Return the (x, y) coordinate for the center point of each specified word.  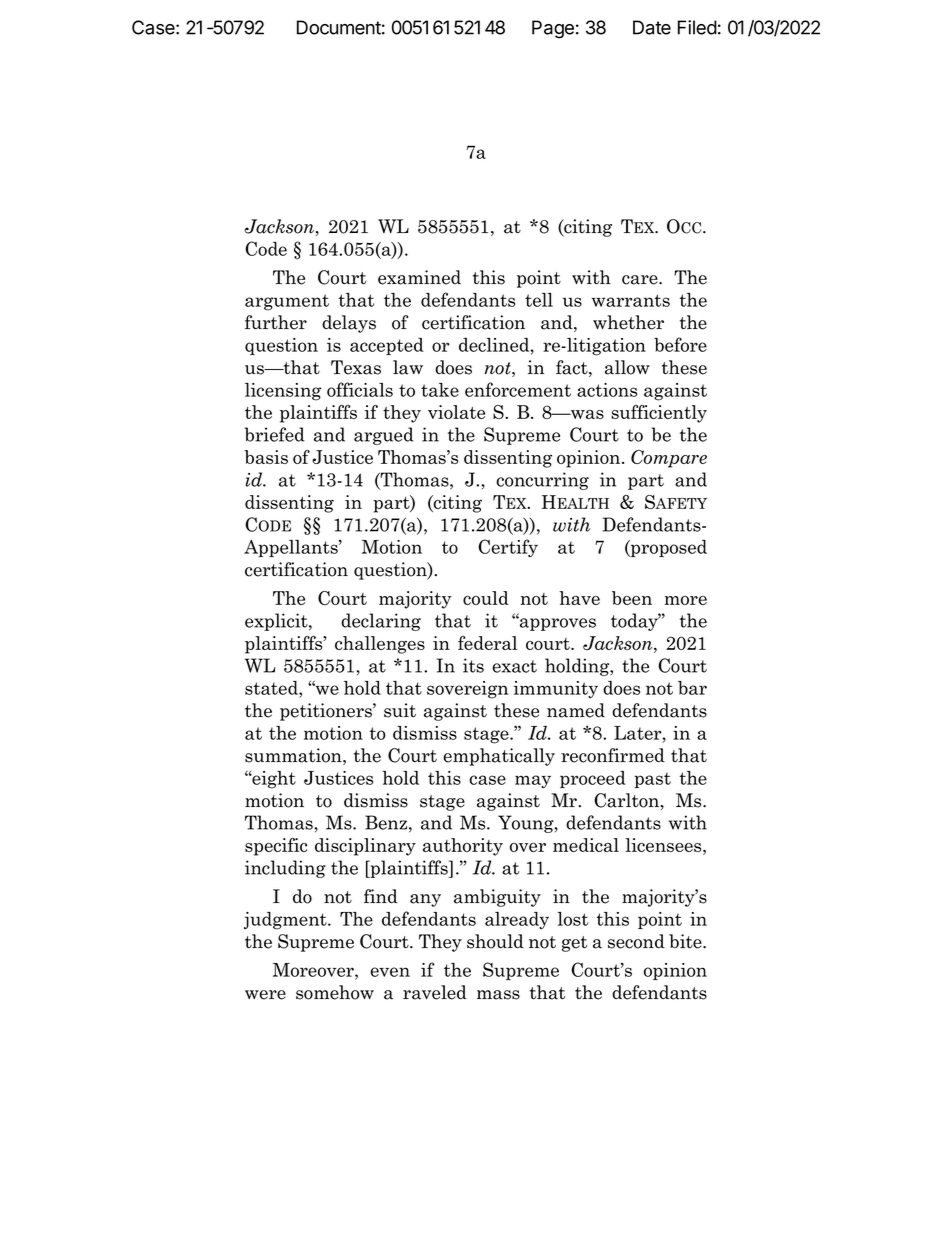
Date (652, 27)
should (495, 941)
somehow (335, 992)
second (636, 941)
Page (553, 29)
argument (287, 302)
